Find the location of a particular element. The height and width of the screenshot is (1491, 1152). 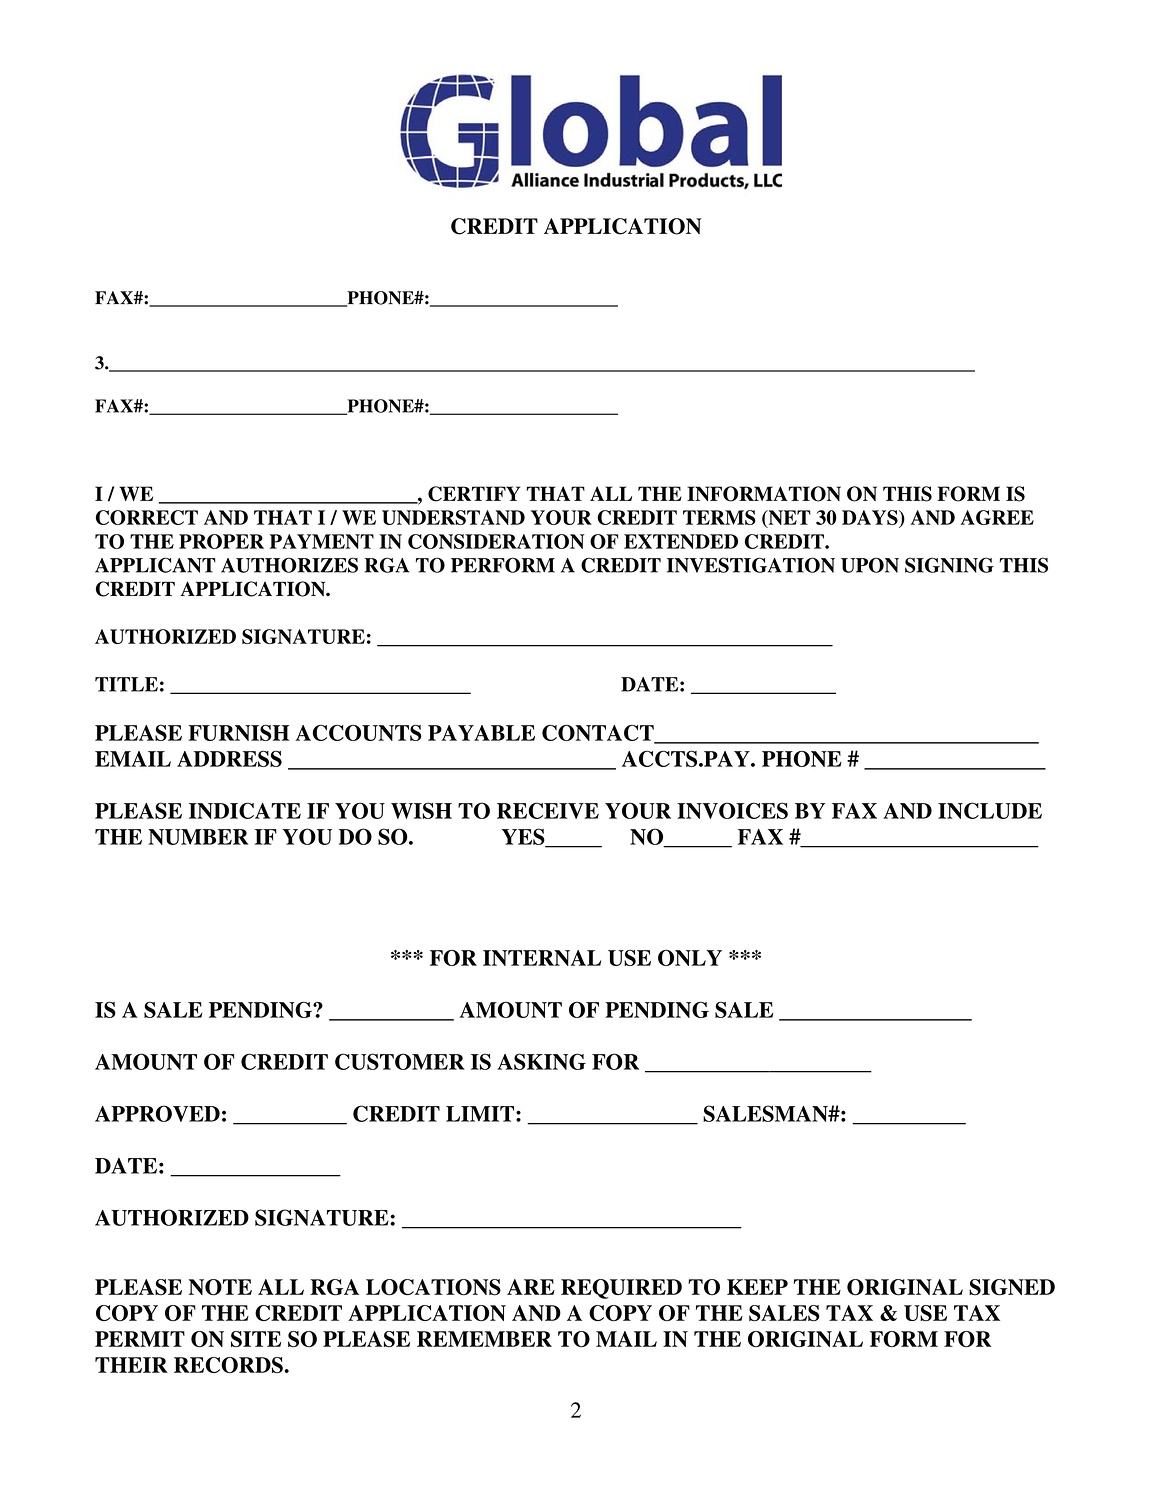

PROPER is located at coordinates (221, 541).
